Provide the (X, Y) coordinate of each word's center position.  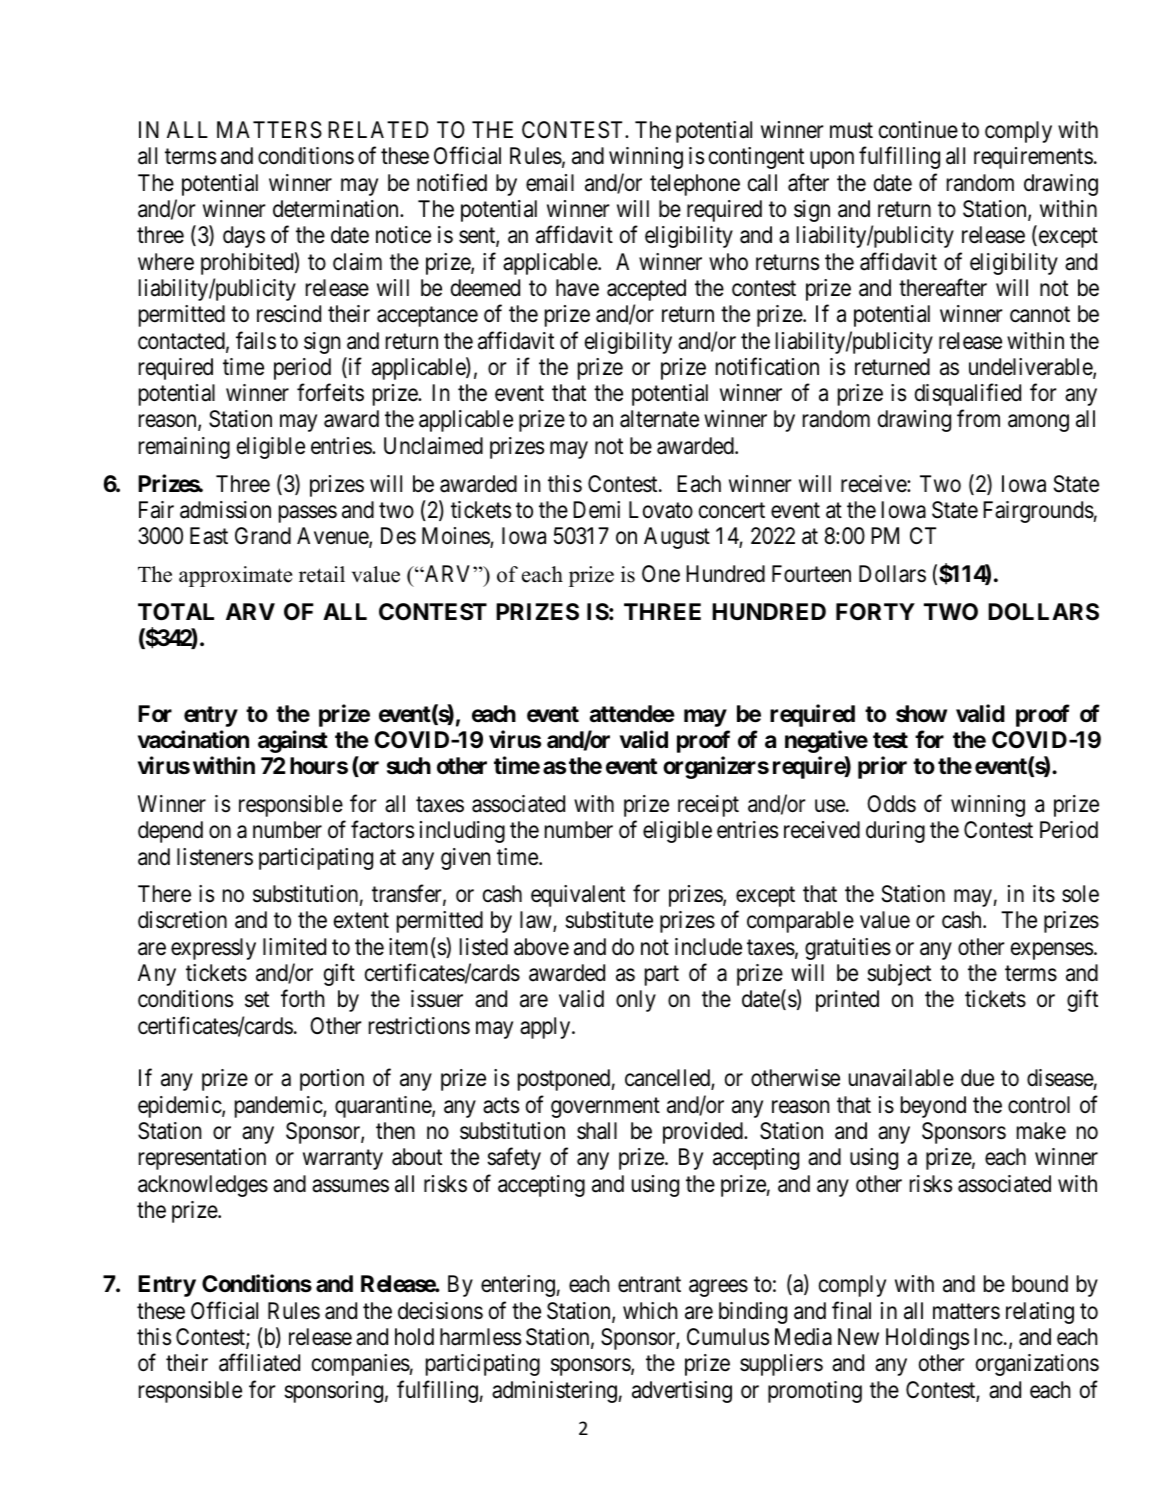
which (650, 1311)
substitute (609, 920)
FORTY (875, 611)
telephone (695, 185)
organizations (1037, 1365)
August (677, 538)
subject (899, 975)
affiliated (259, 1363)
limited (294, 947)
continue (918, 130)
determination (337, 209)
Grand (263, 536)
